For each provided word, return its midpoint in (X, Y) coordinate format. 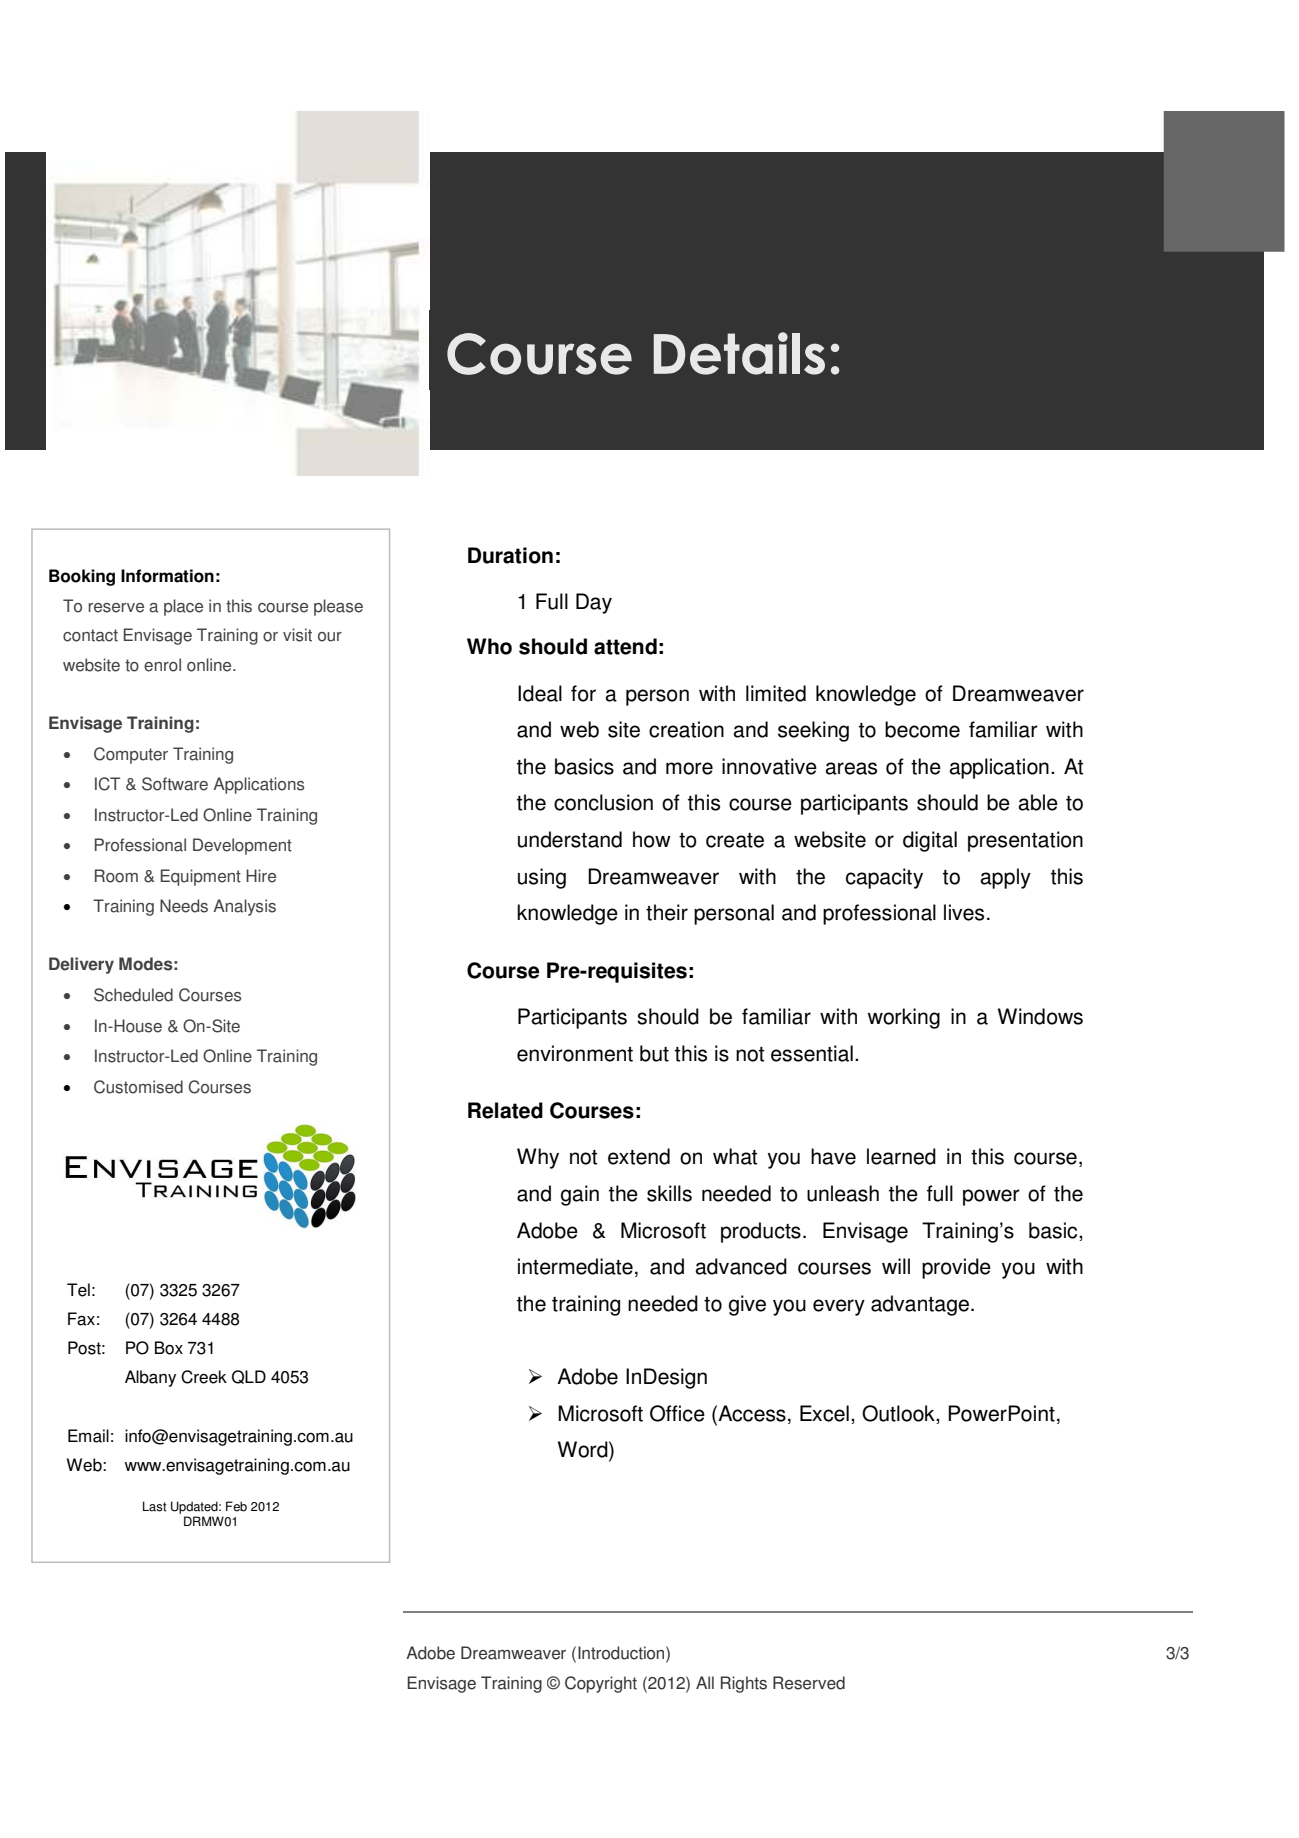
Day (594, 603)
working (904, 1018)
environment (575, 1053)
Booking (82, 577)
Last (155, 1506)
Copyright (601, 1684)
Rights (744, 1684)
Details (739, 353)
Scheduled (133, 995)
